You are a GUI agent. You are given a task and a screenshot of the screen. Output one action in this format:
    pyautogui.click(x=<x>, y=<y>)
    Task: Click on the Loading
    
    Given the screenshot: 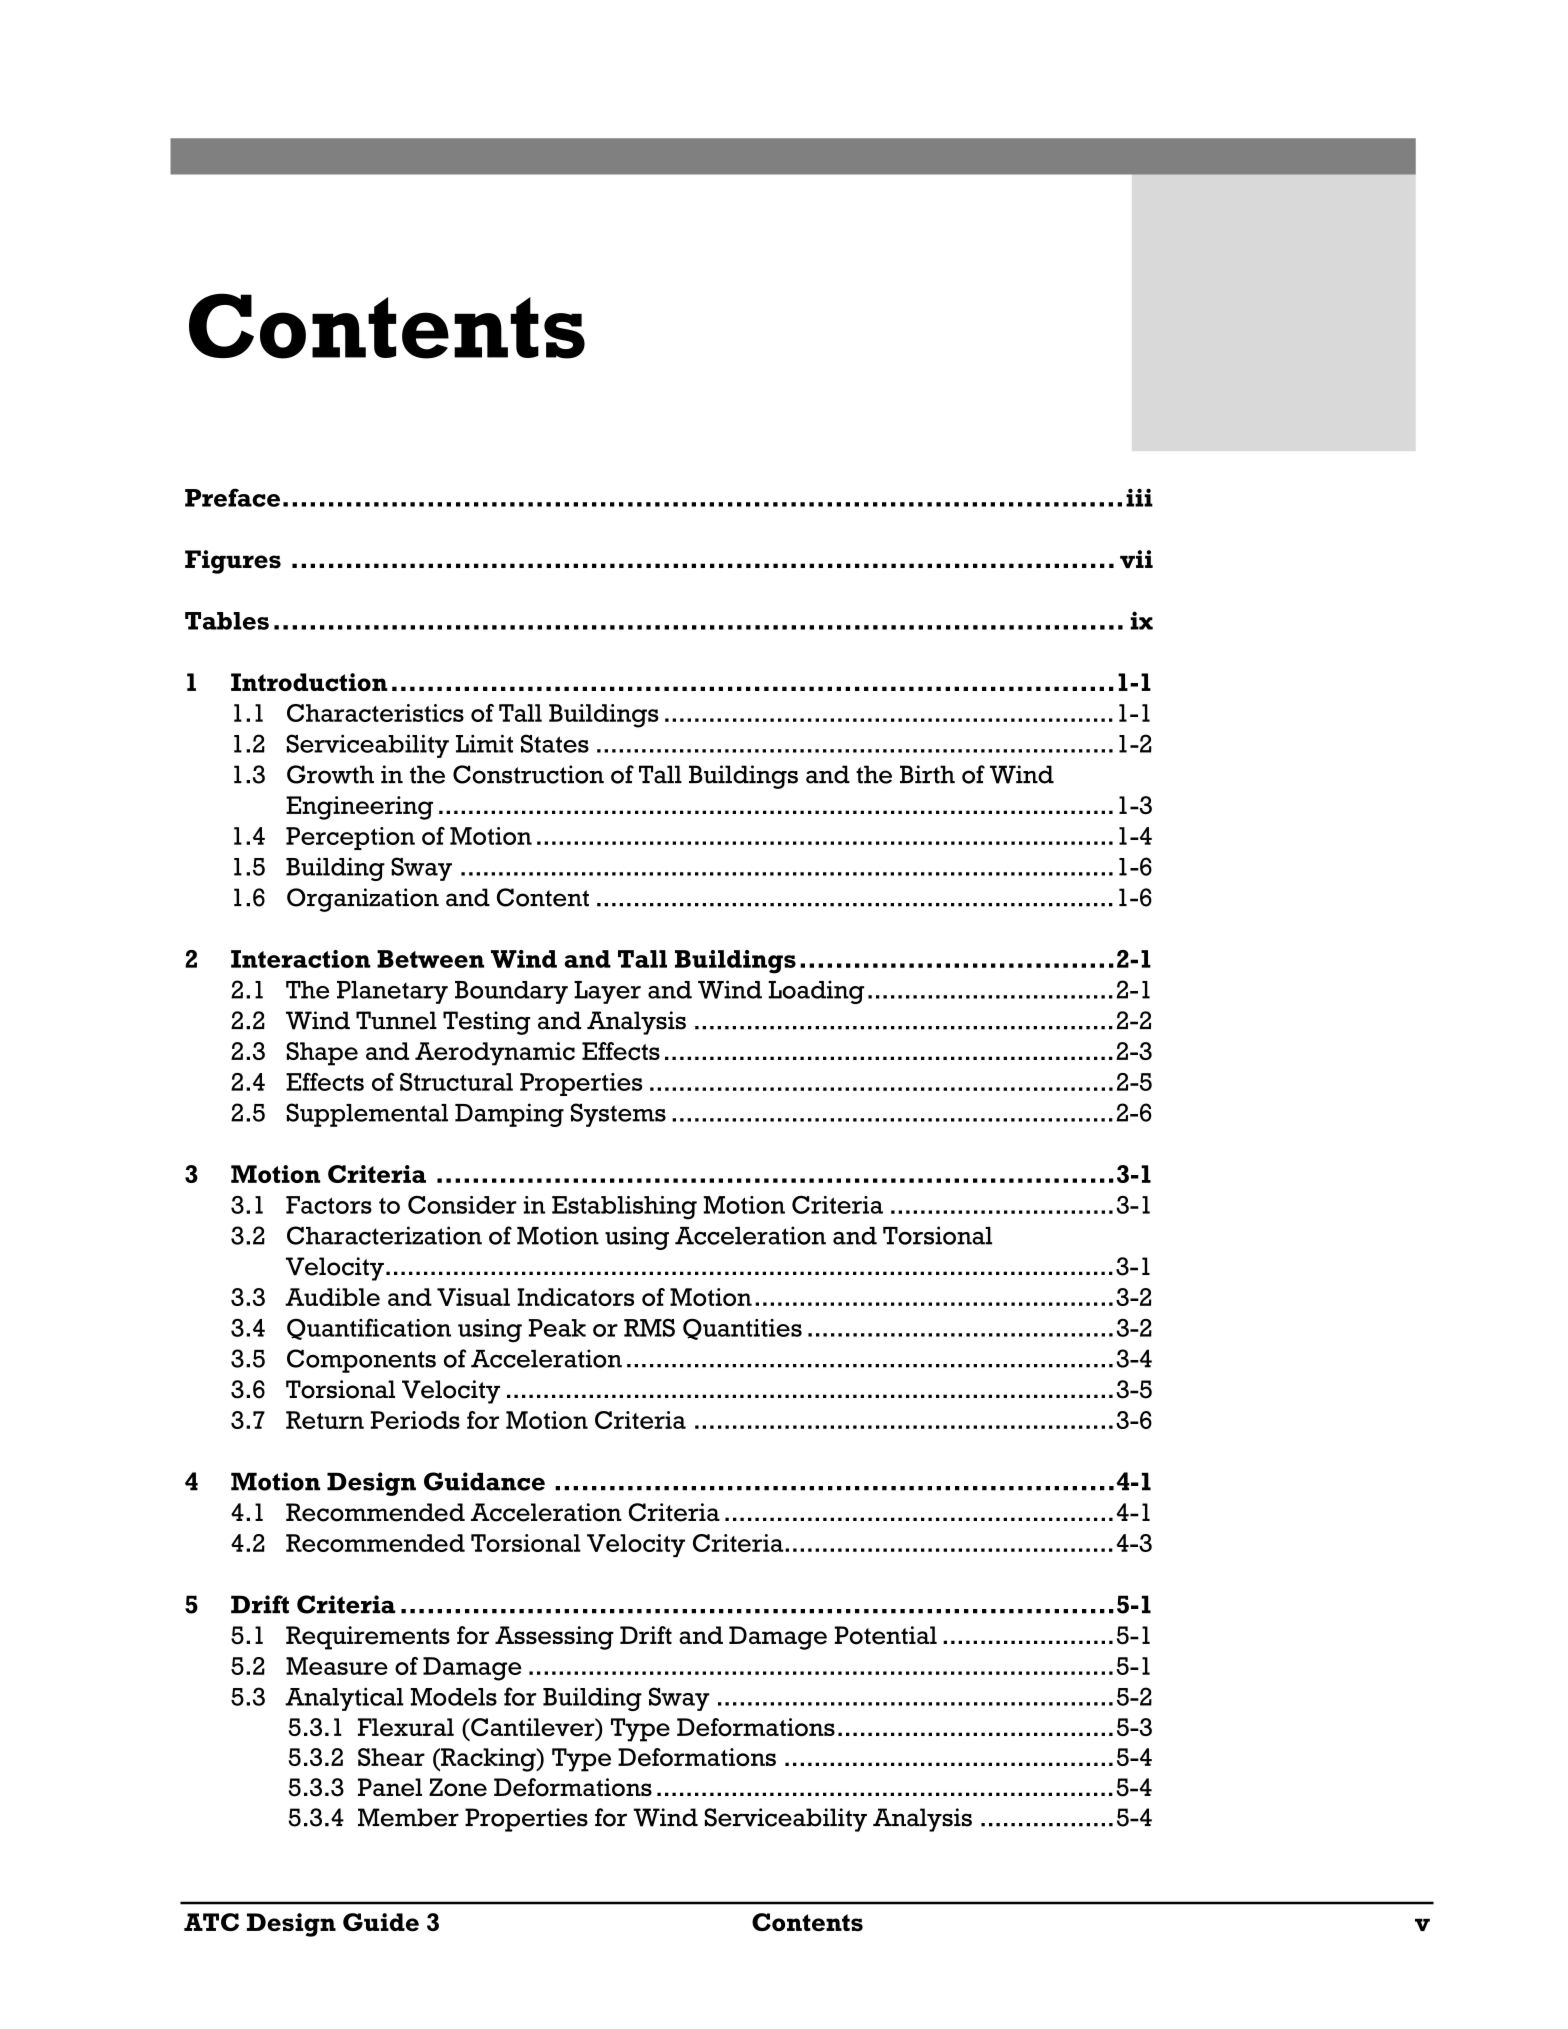 What is the action you would take?
    pyautogui.click(x=816, y=992)
